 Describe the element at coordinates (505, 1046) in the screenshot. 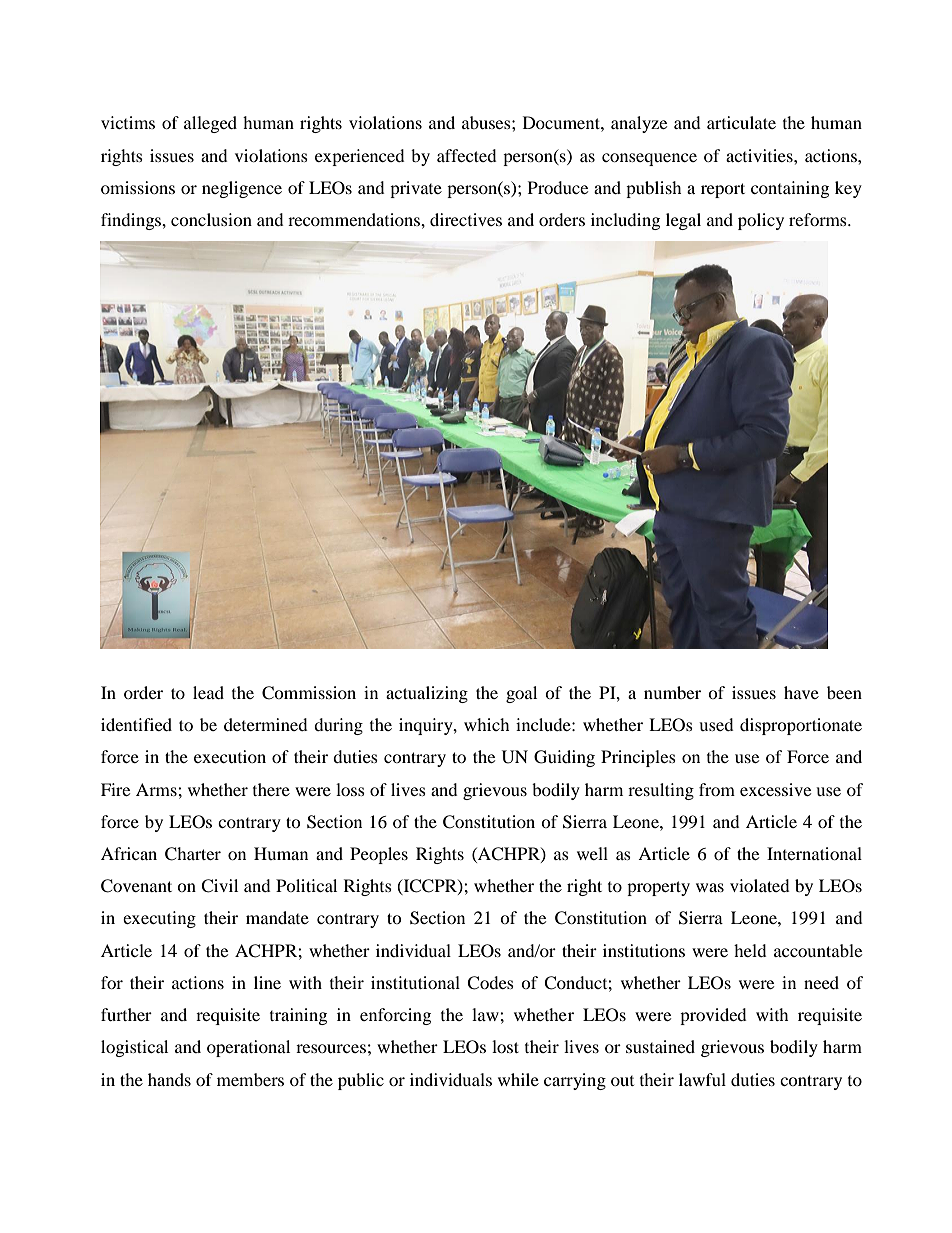

I see `lost` at that location.
